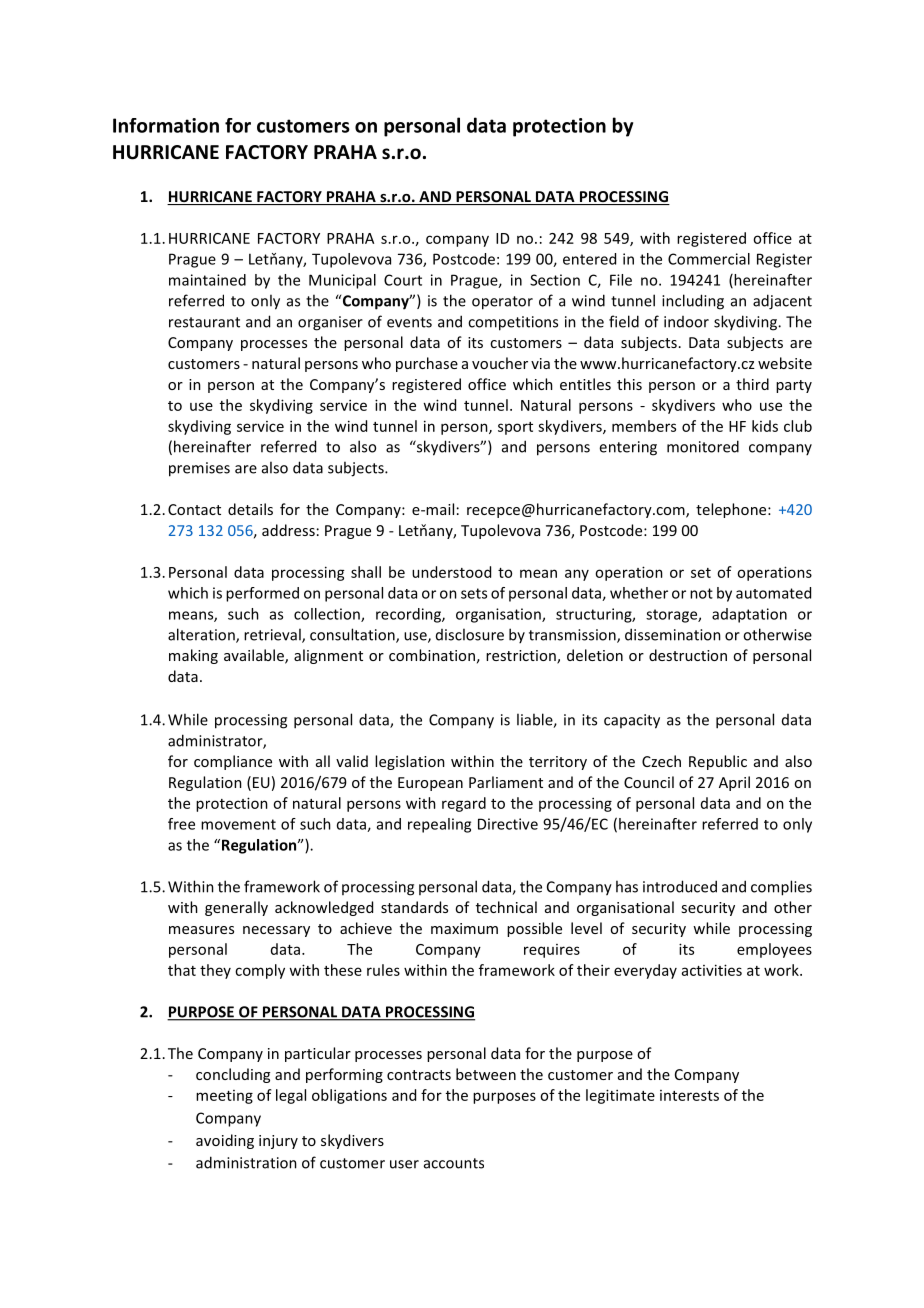 This screenshot has width=924, height=1308. What do you see at coordinates (506, 782) in the screenshot?
I see `Parliament` at bounding box center [506, 782].
